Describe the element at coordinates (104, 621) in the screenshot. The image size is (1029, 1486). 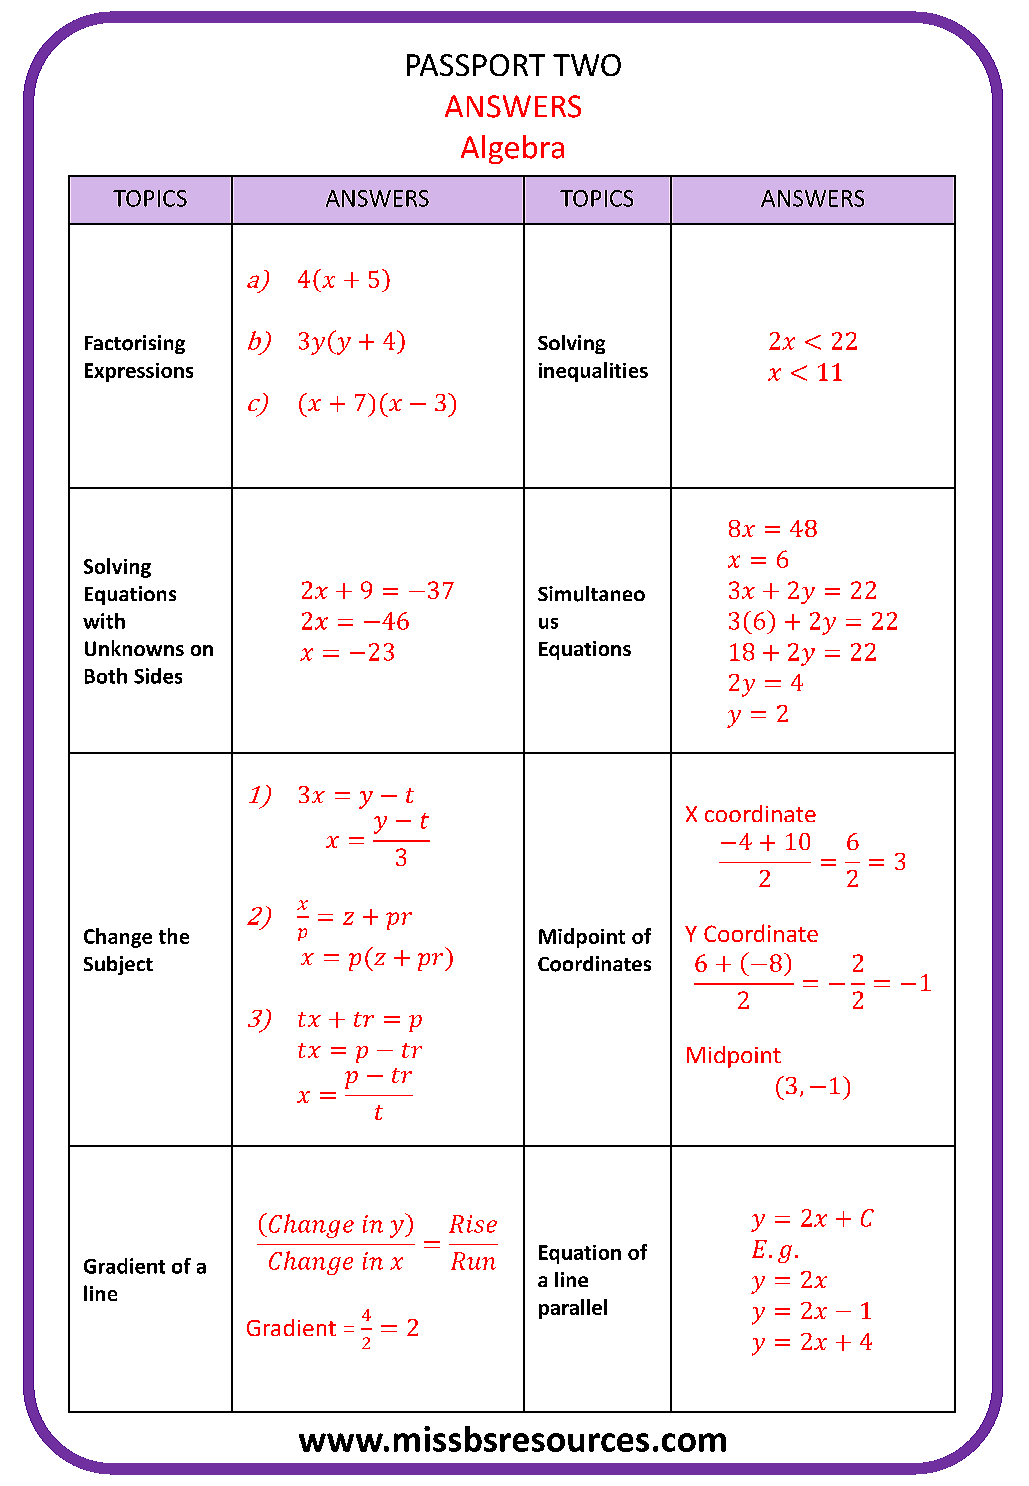
I see `with` at that location.
